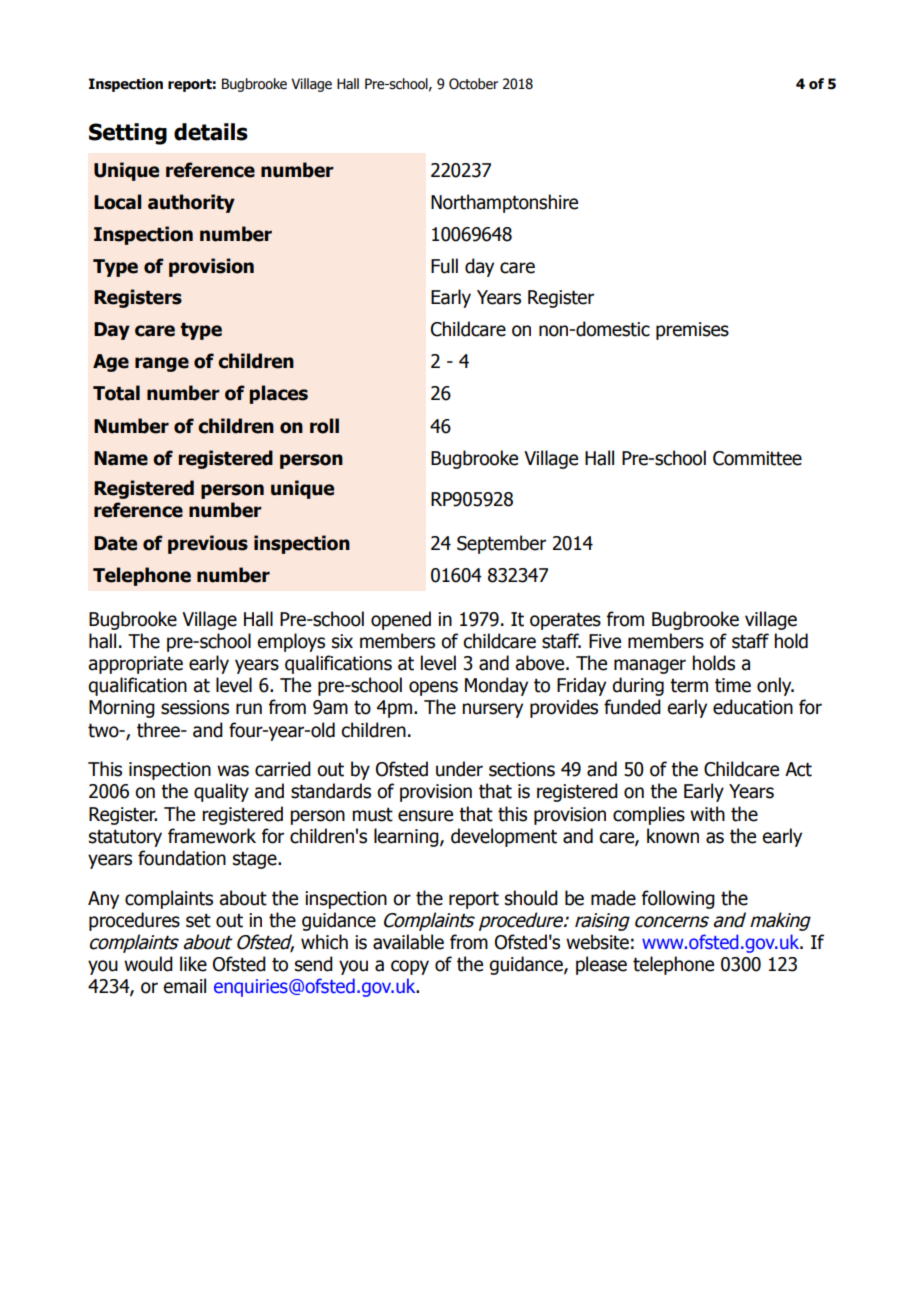 This image has height=1310, width=924. Describe the element at coordinates (692, 331) in the image. I see `premises` at that location.
